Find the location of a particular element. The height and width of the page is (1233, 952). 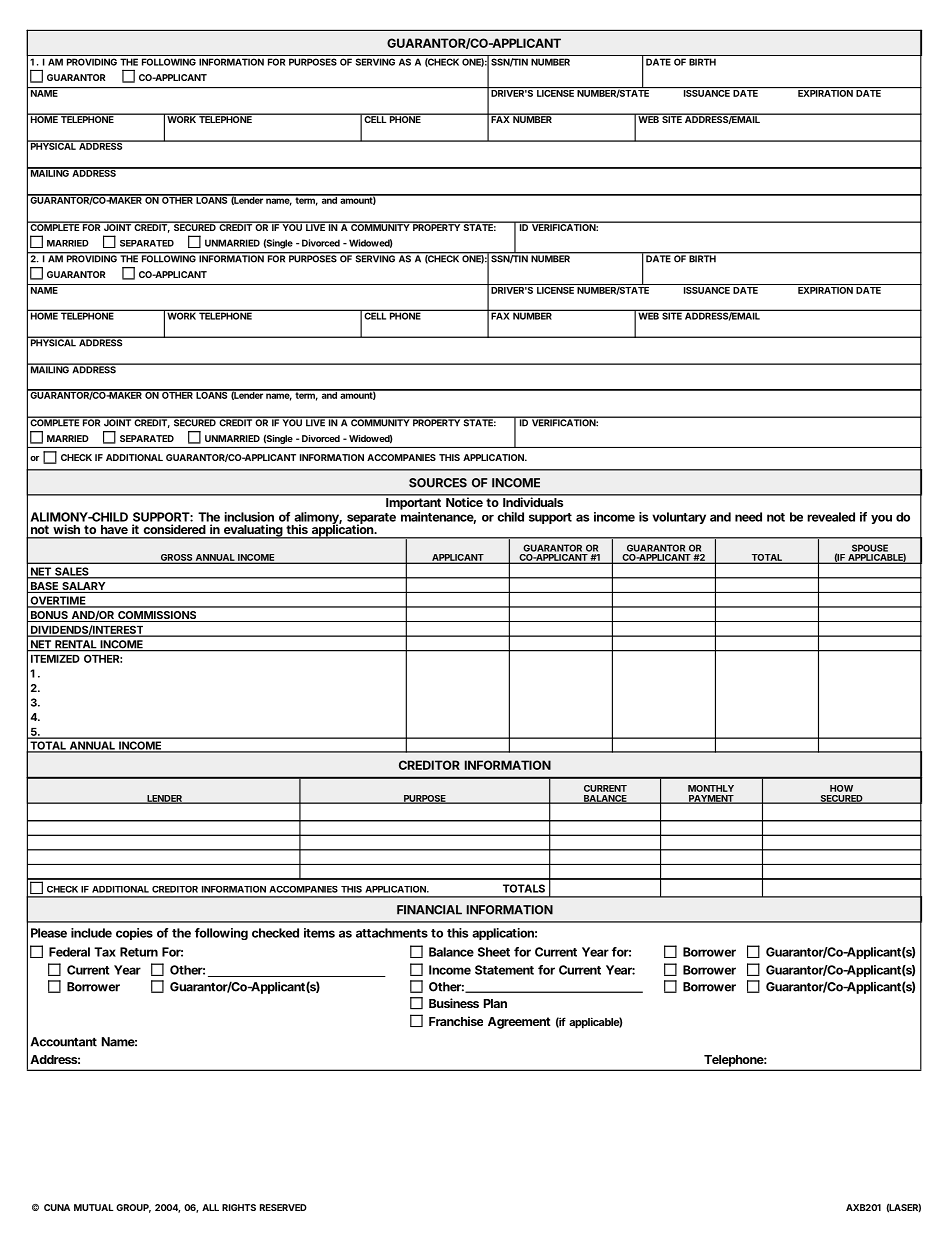

GROUP is located at coordinates (133, 1208).
